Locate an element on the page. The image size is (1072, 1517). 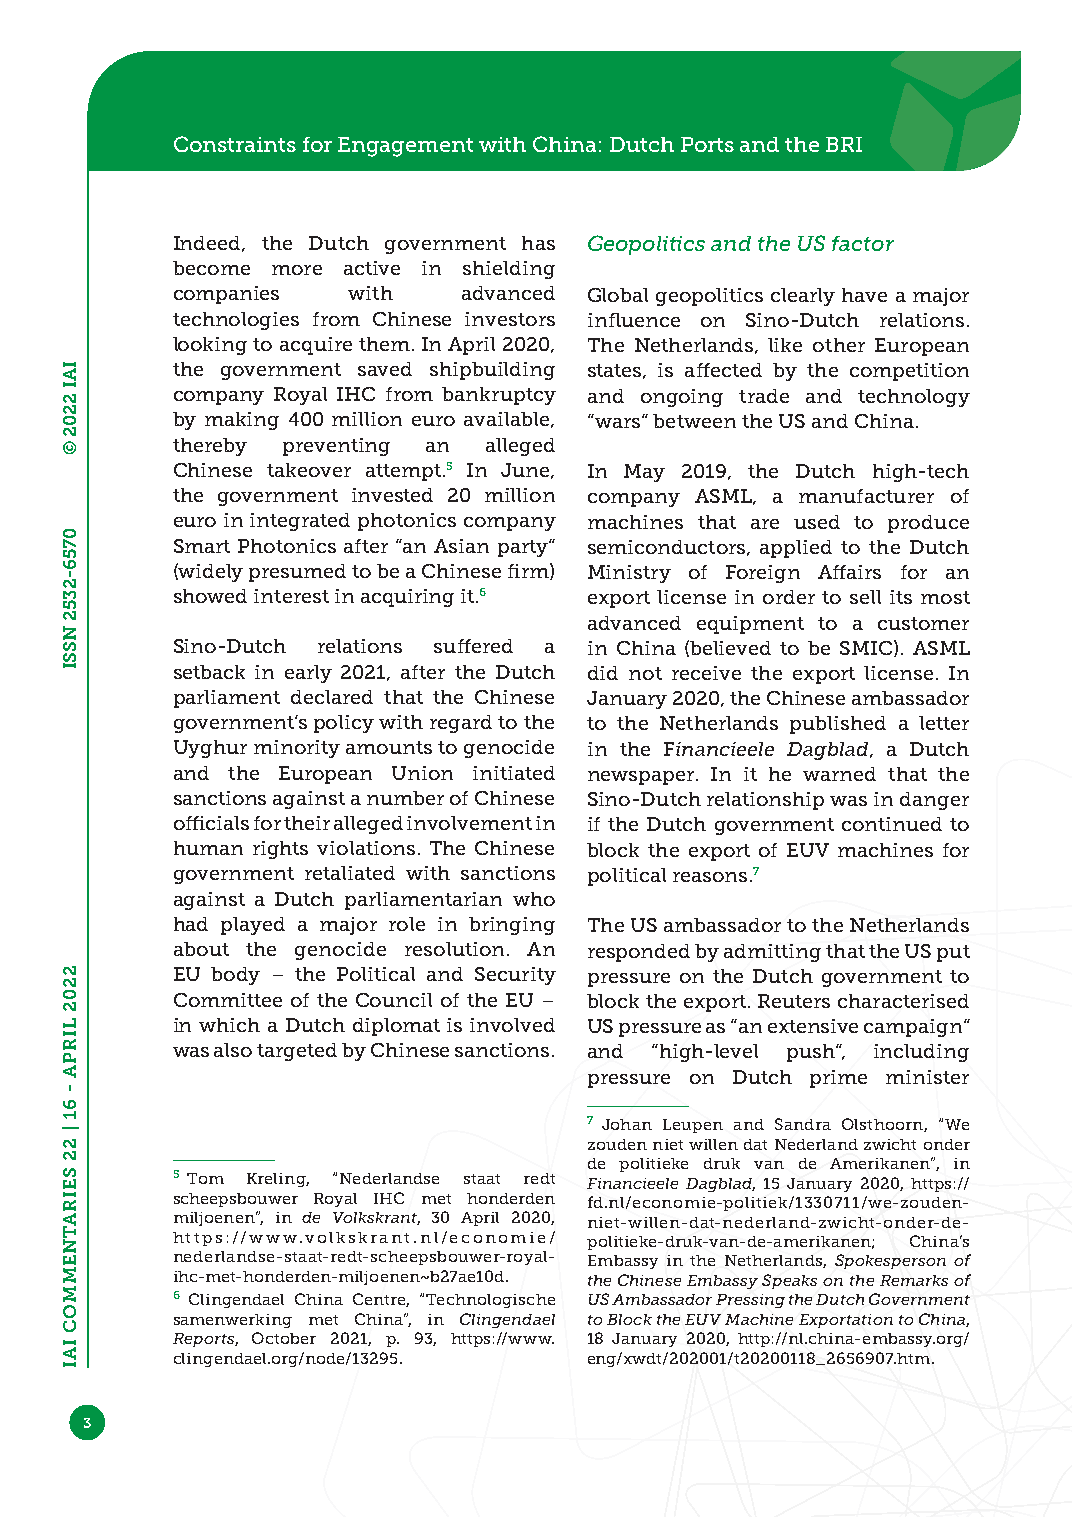
minority is located at coordinates (297, 749).
